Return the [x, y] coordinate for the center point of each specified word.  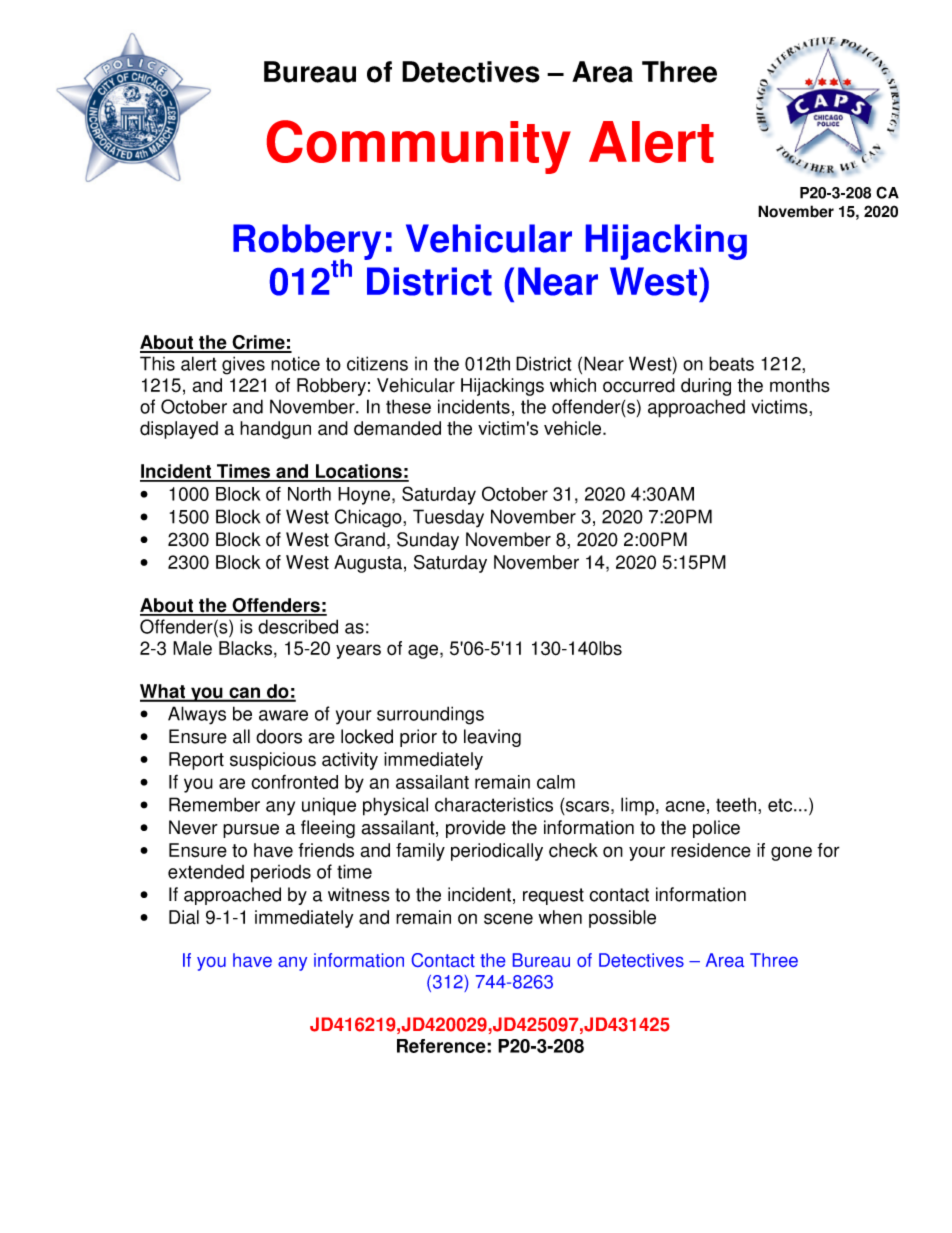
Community [419, 147]
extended [206, 872]
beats [731, 363]
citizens [377, 363]
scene [508, 919]
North [309, 494]
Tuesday [448, 518]
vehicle [574, 428]
